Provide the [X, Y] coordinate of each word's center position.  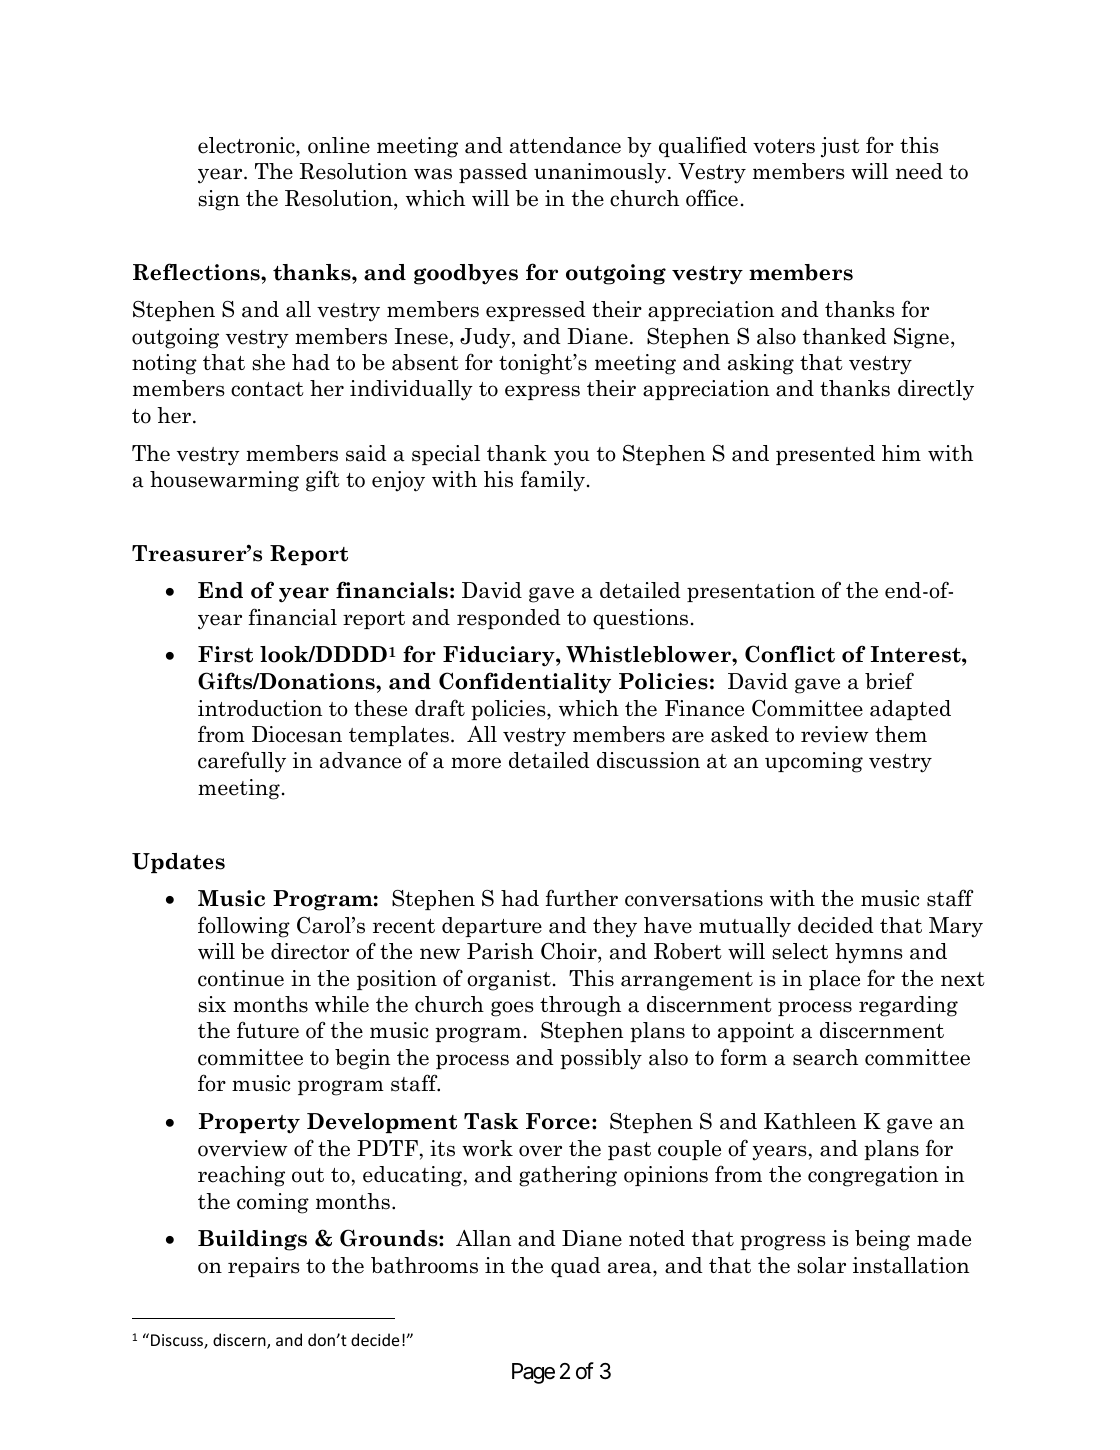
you [572, 458]
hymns [869, 953]
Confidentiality [525, 683]
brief [889, 681]
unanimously [601, 173]
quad [576, 1267]
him [901, 453]
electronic [247, 147]
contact [267, 389]
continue [241, 978]
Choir [570, 951]
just [840, 147]
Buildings [252, 1240]
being [882, 1240]
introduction [260, 708]
